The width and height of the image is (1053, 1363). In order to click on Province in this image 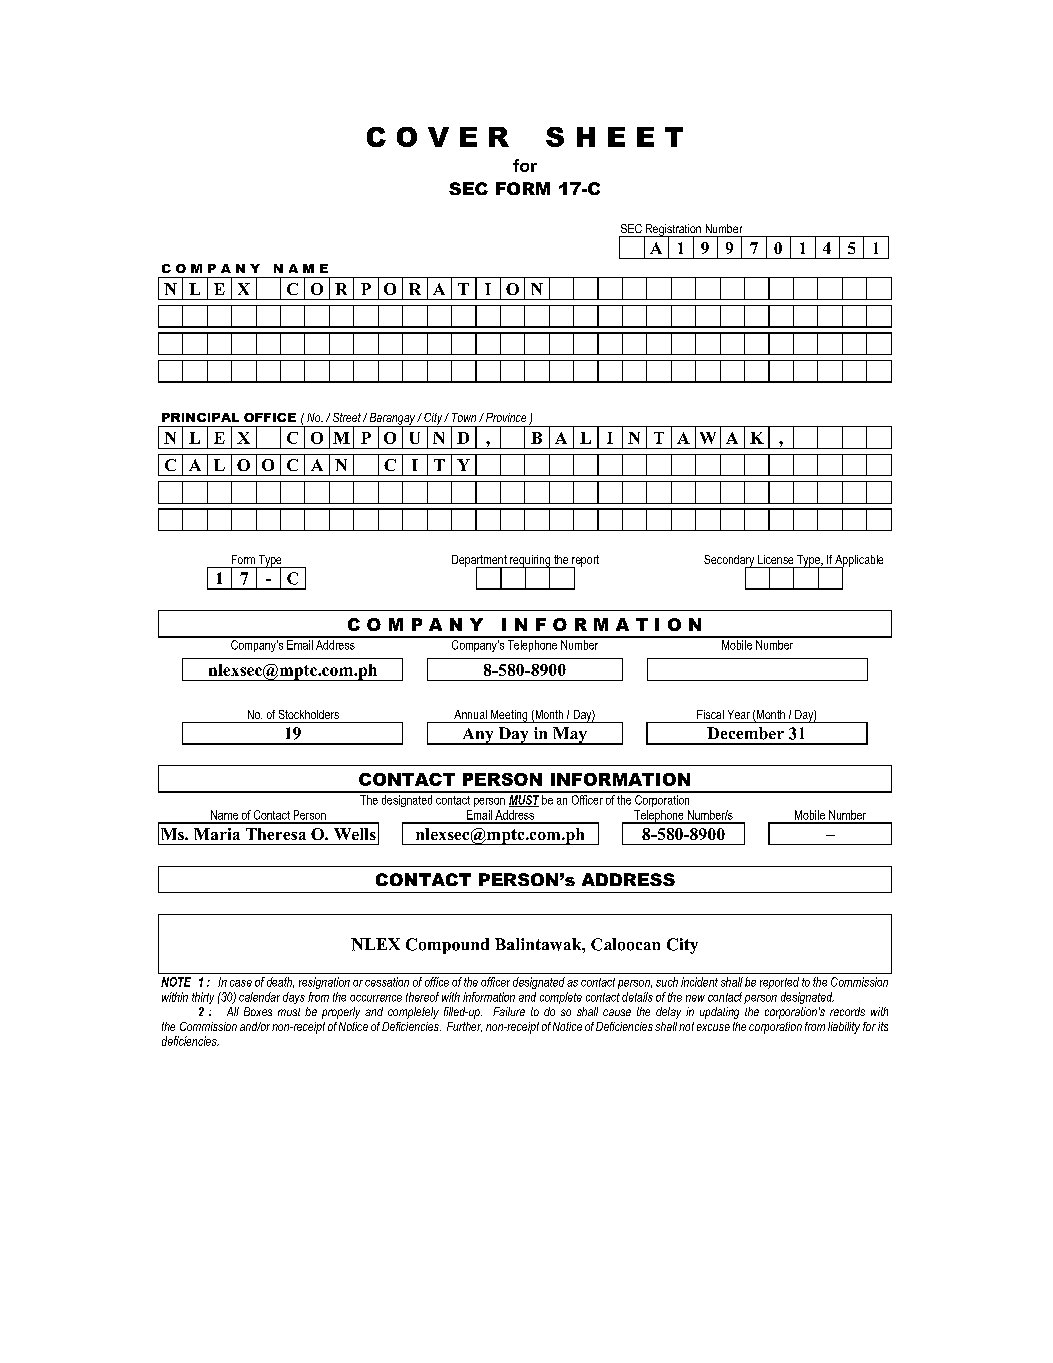, I will do `click(504, 417)`.
